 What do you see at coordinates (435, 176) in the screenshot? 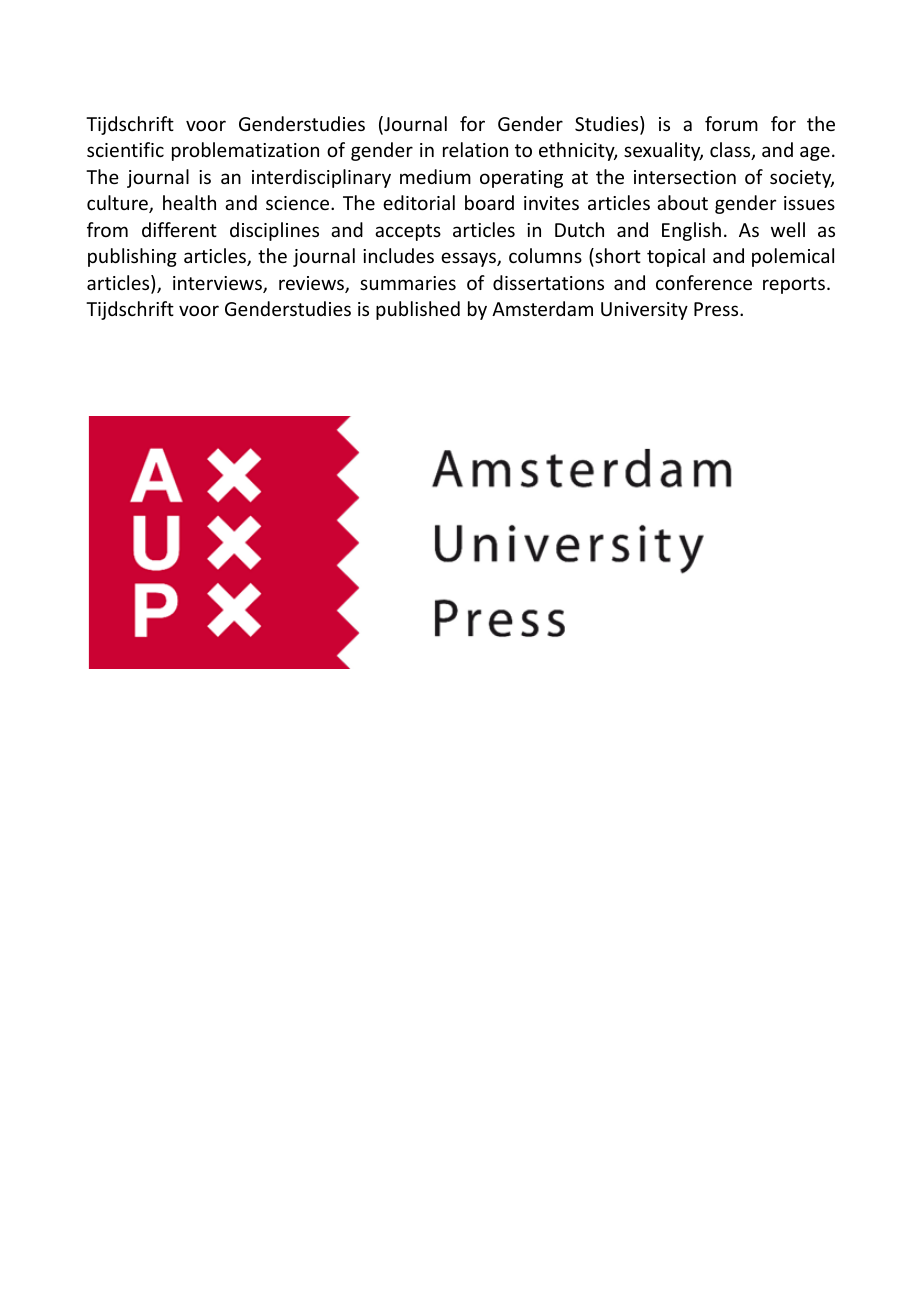
I see `medium` at bounding box center [435, 176].
